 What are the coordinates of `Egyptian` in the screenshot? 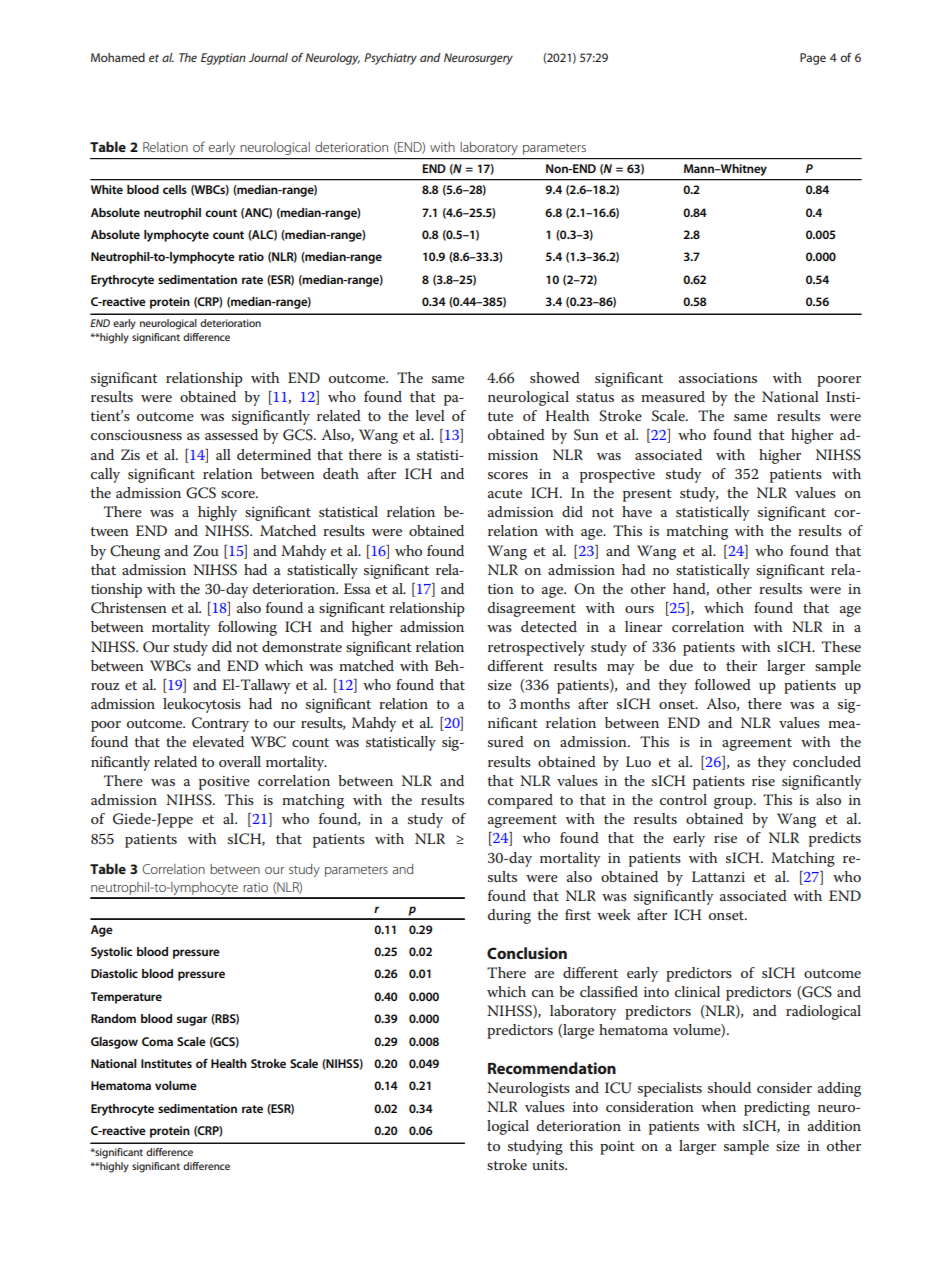 It's located at (223, 59).
